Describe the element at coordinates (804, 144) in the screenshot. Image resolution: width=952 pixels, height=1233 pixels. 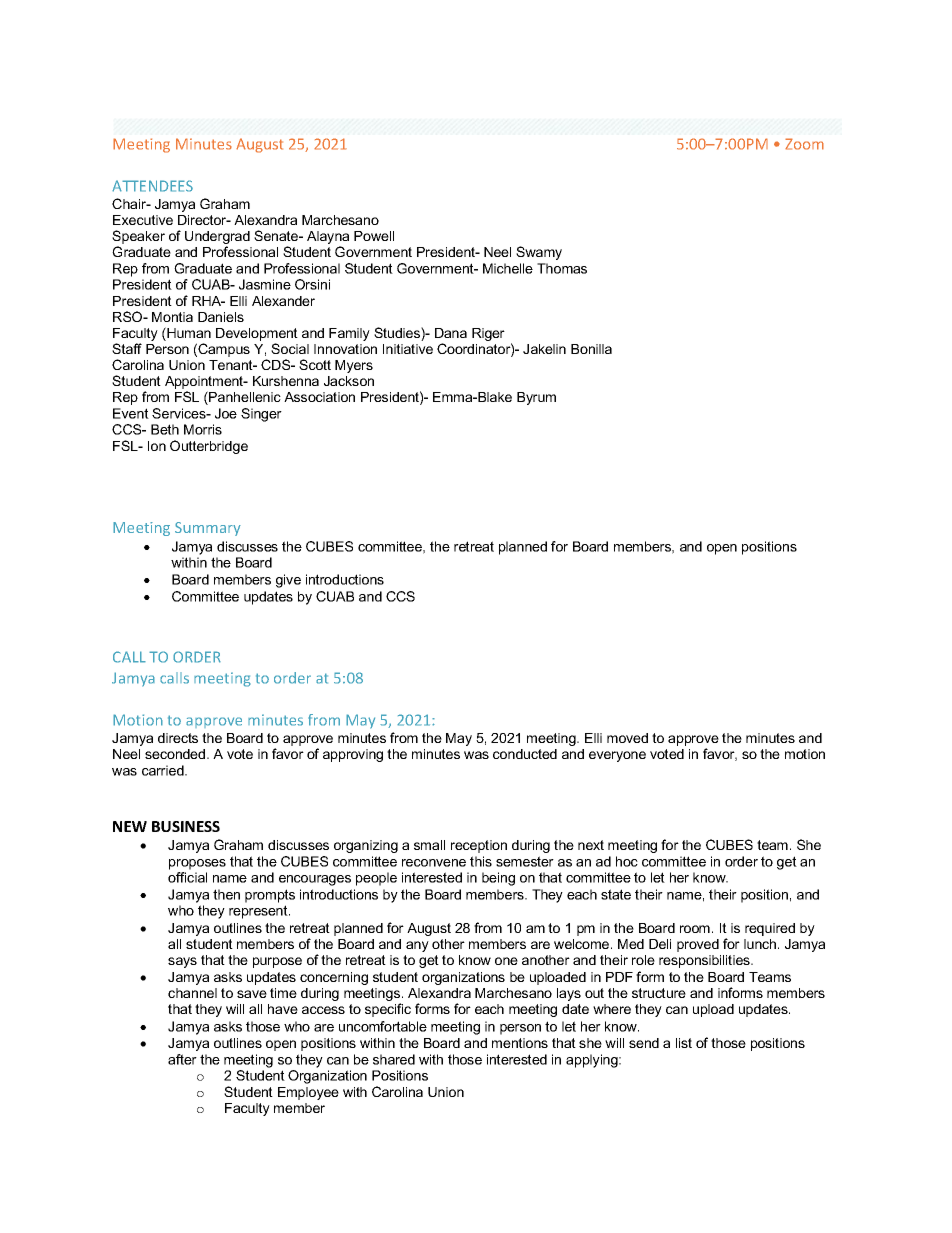
I see `Zoom` at that location.
